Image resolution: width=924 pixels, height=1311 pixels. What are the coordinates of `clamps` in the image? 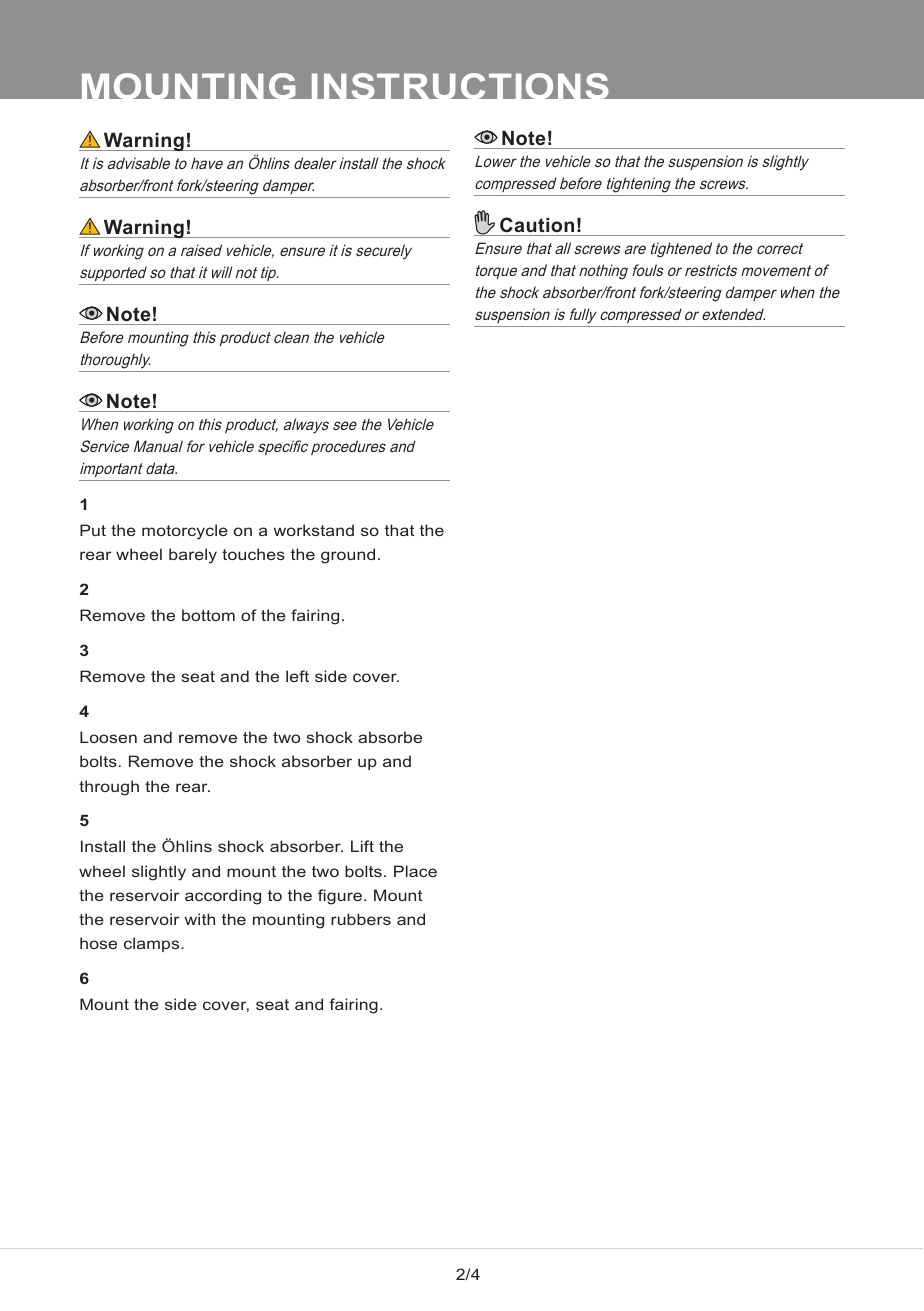 It's located at (153, 944).
